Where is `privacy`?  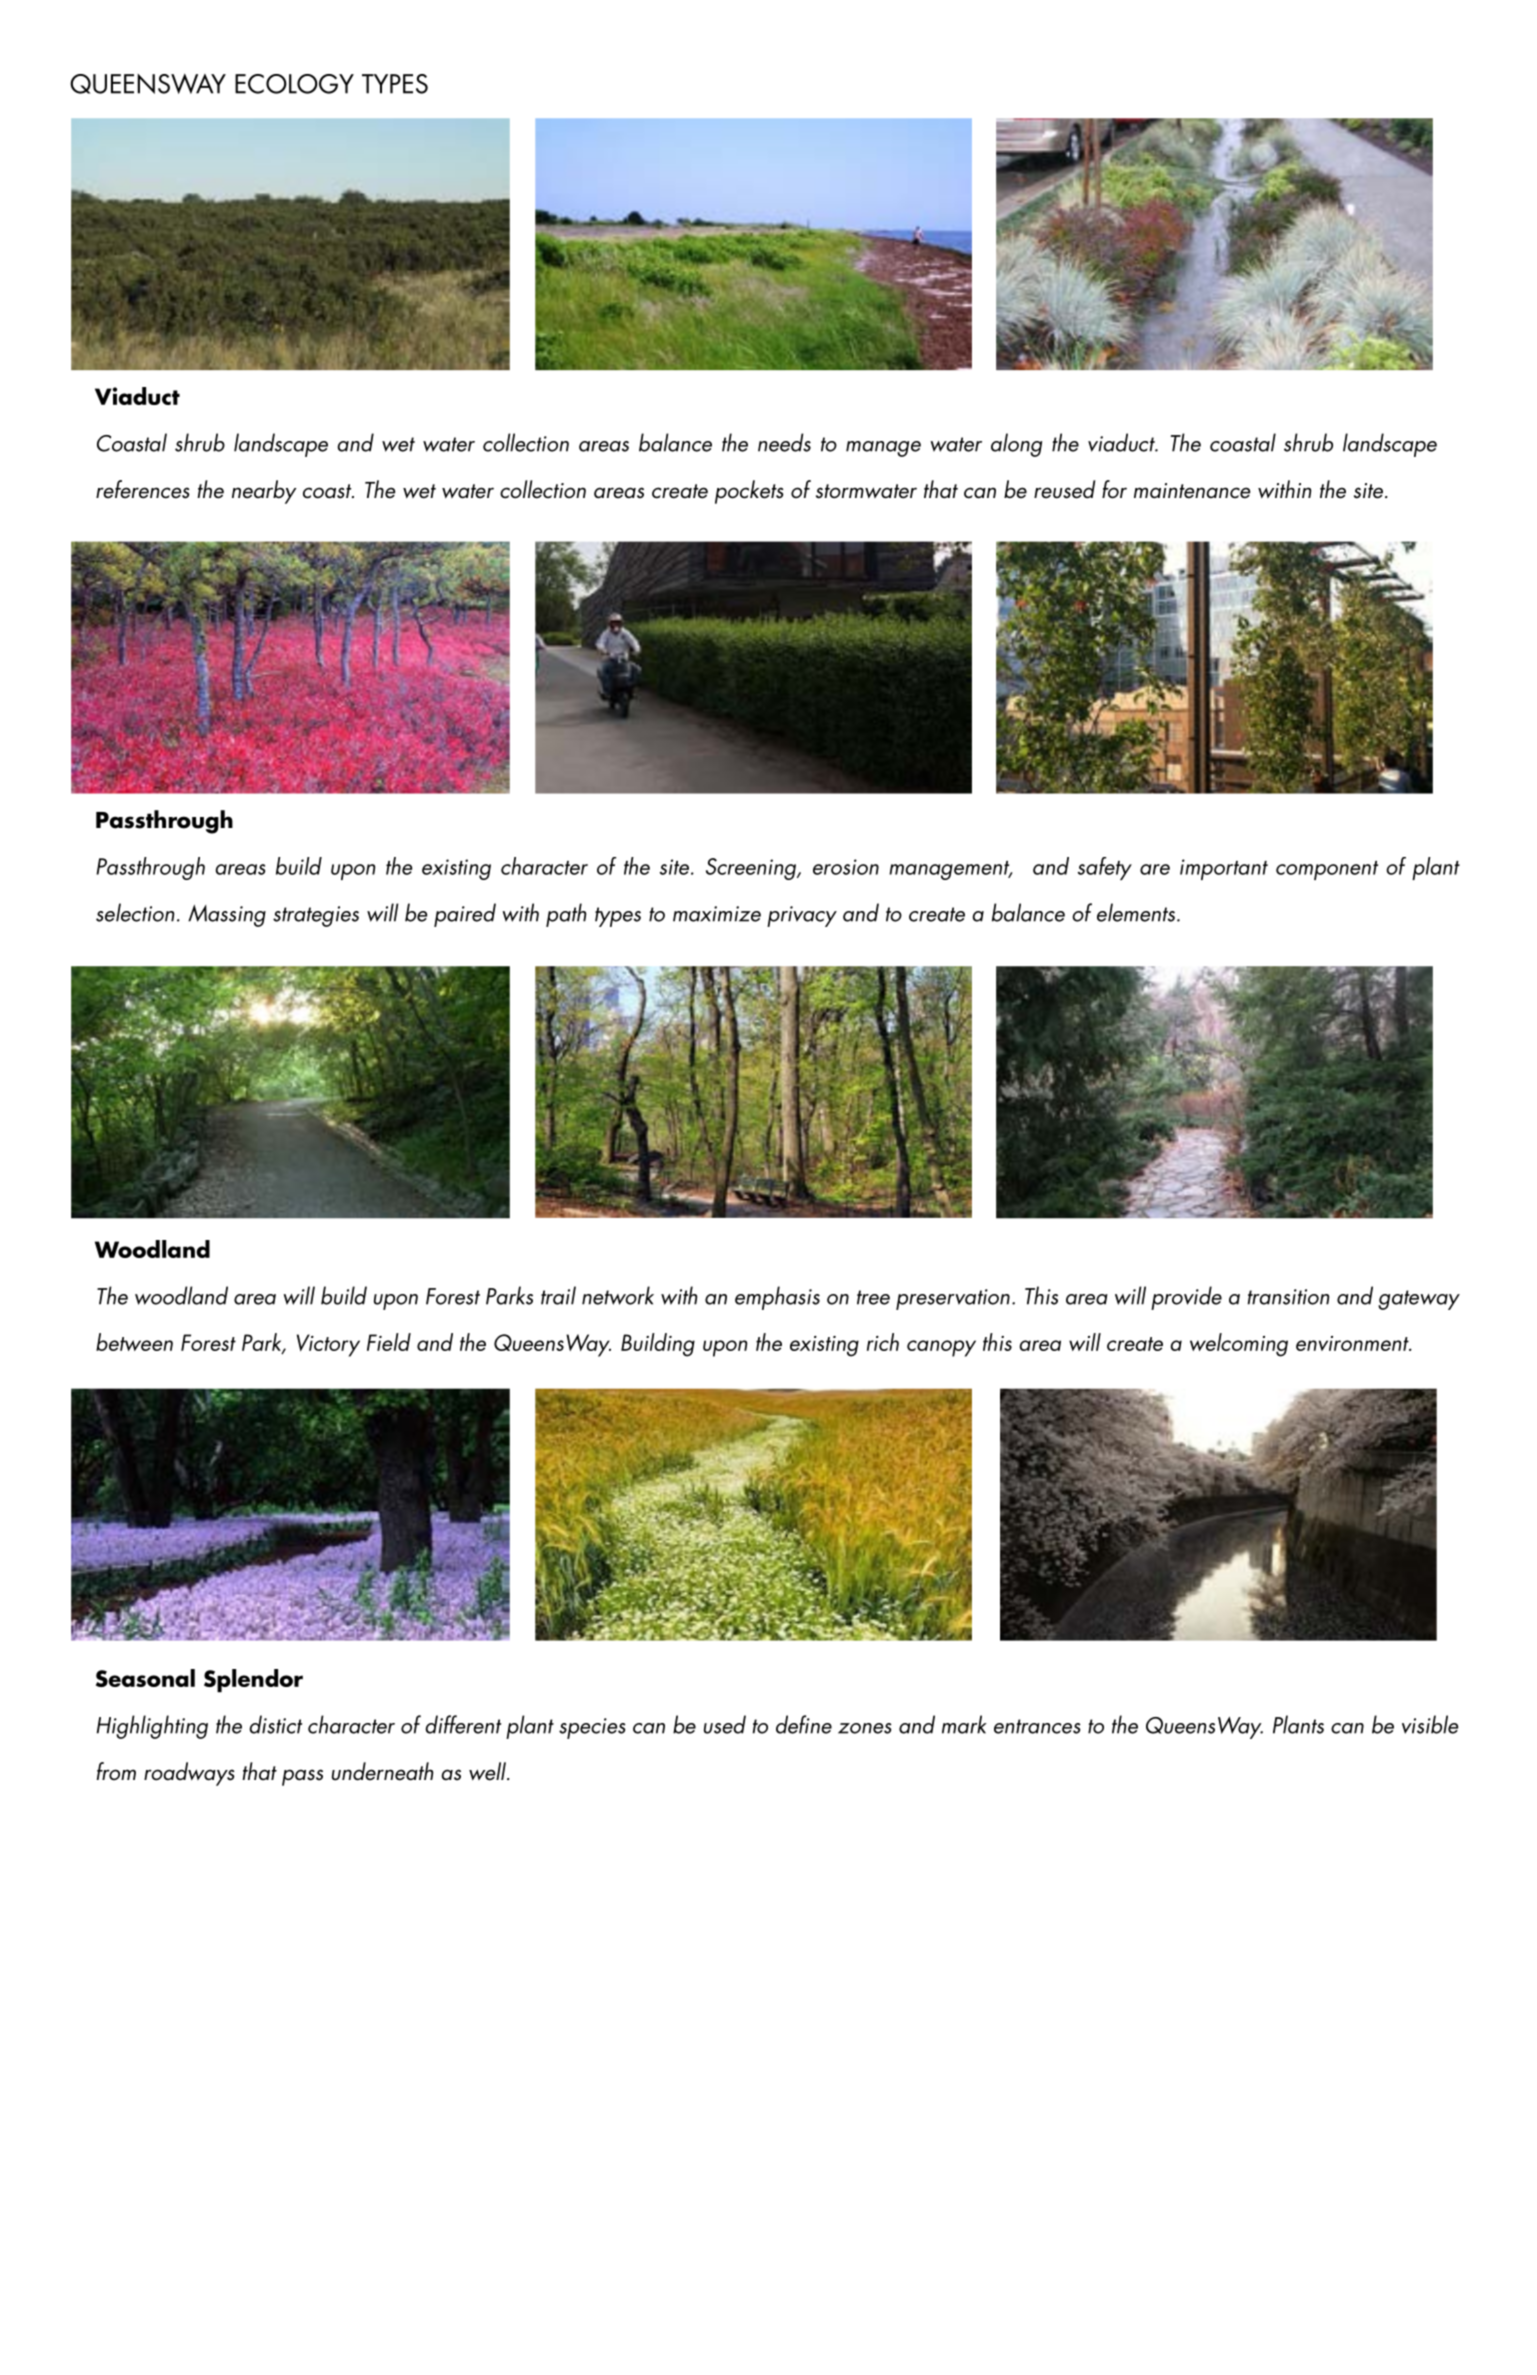
privacy is located at coordinates (802, 916).
